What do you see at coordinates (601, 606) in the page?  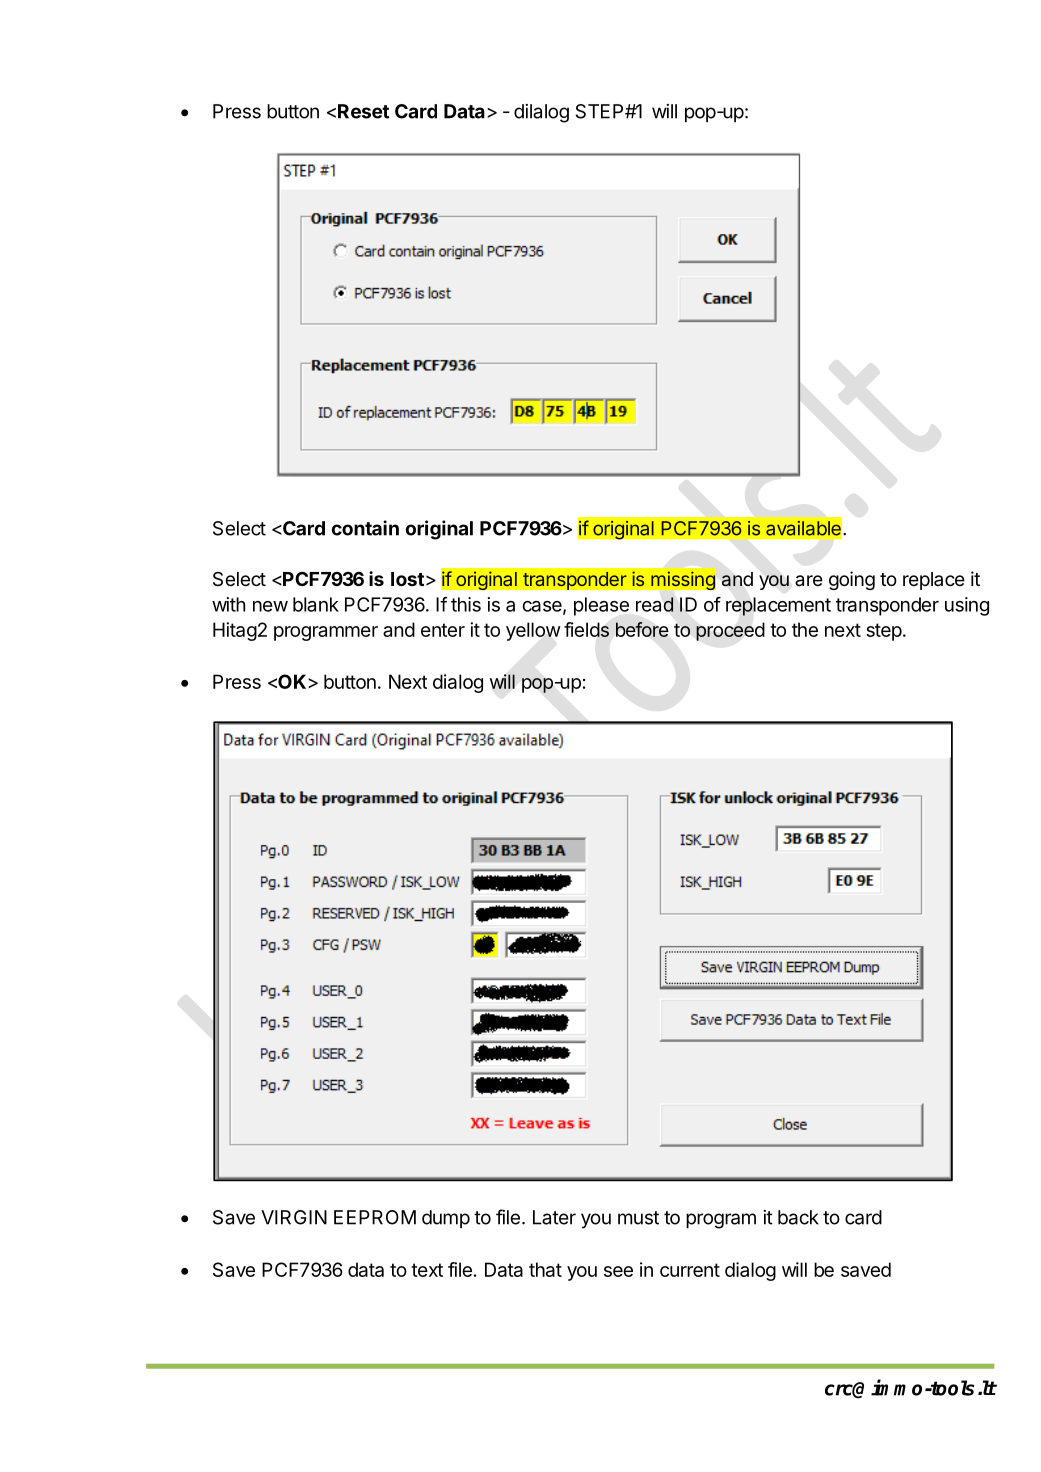 I see `please` at bounding box center [601, 606].
